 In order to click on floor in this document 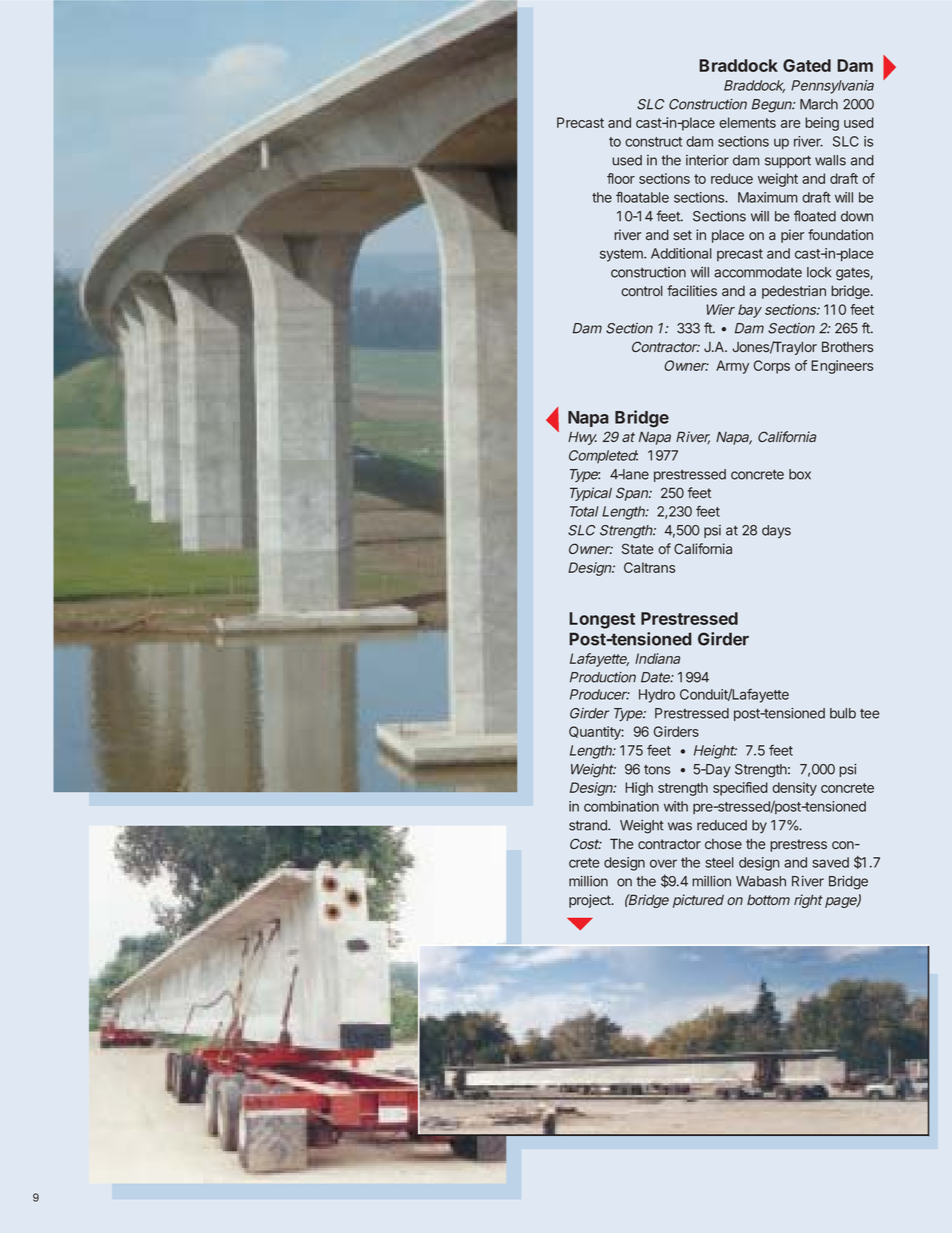, I will do `click(621, 178)`.
